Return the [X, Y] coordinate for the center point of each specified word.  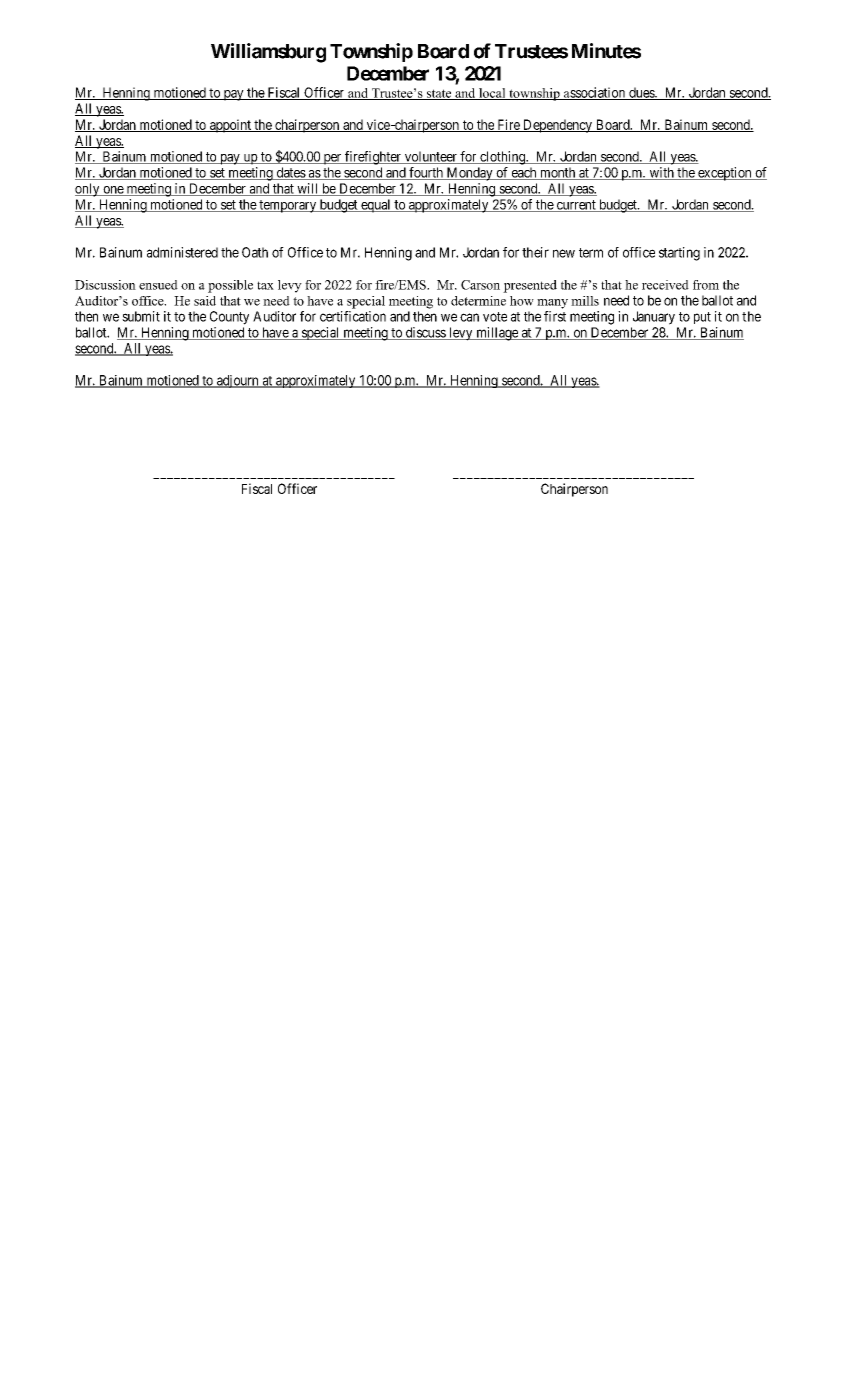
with [661, 173]
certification [353, 316]
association [595, 93]
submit [141, 316]
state [439, 94]
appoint [230, 126]
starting [679, 254]
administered [182, 252]
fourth [426, 173]
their [535, 252]
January [654, 318]
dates [290, 173]
